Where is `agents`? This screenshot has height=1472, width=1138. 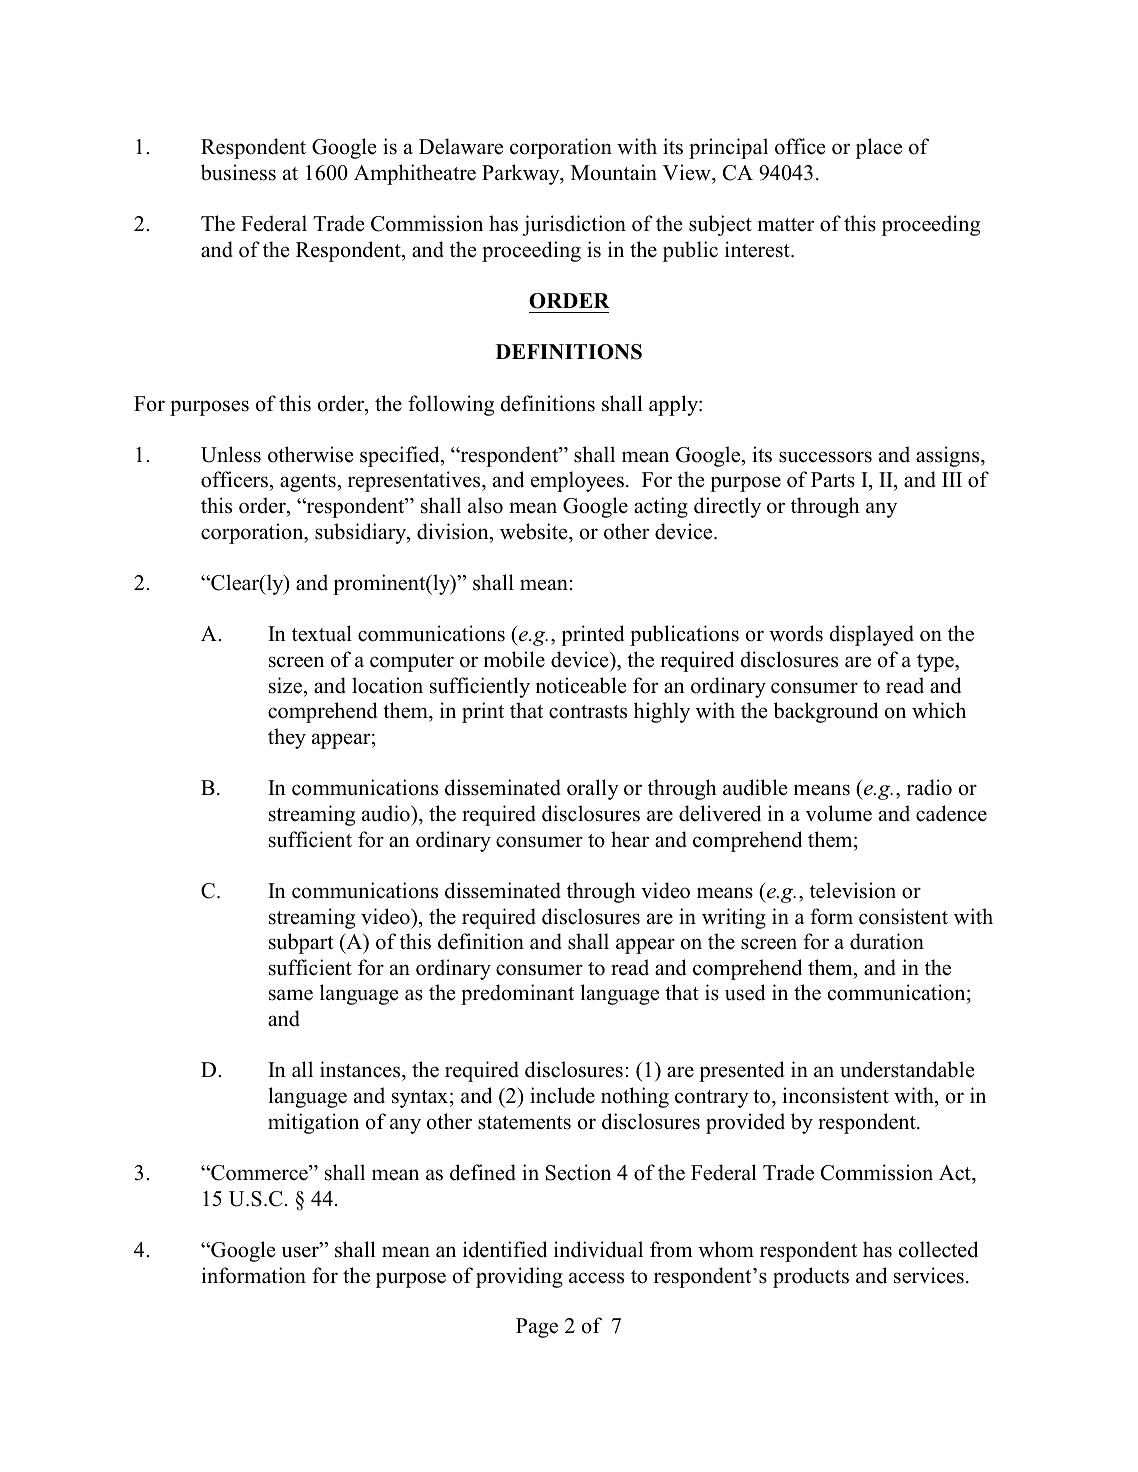
agents is located at coordinates (308, 483).
